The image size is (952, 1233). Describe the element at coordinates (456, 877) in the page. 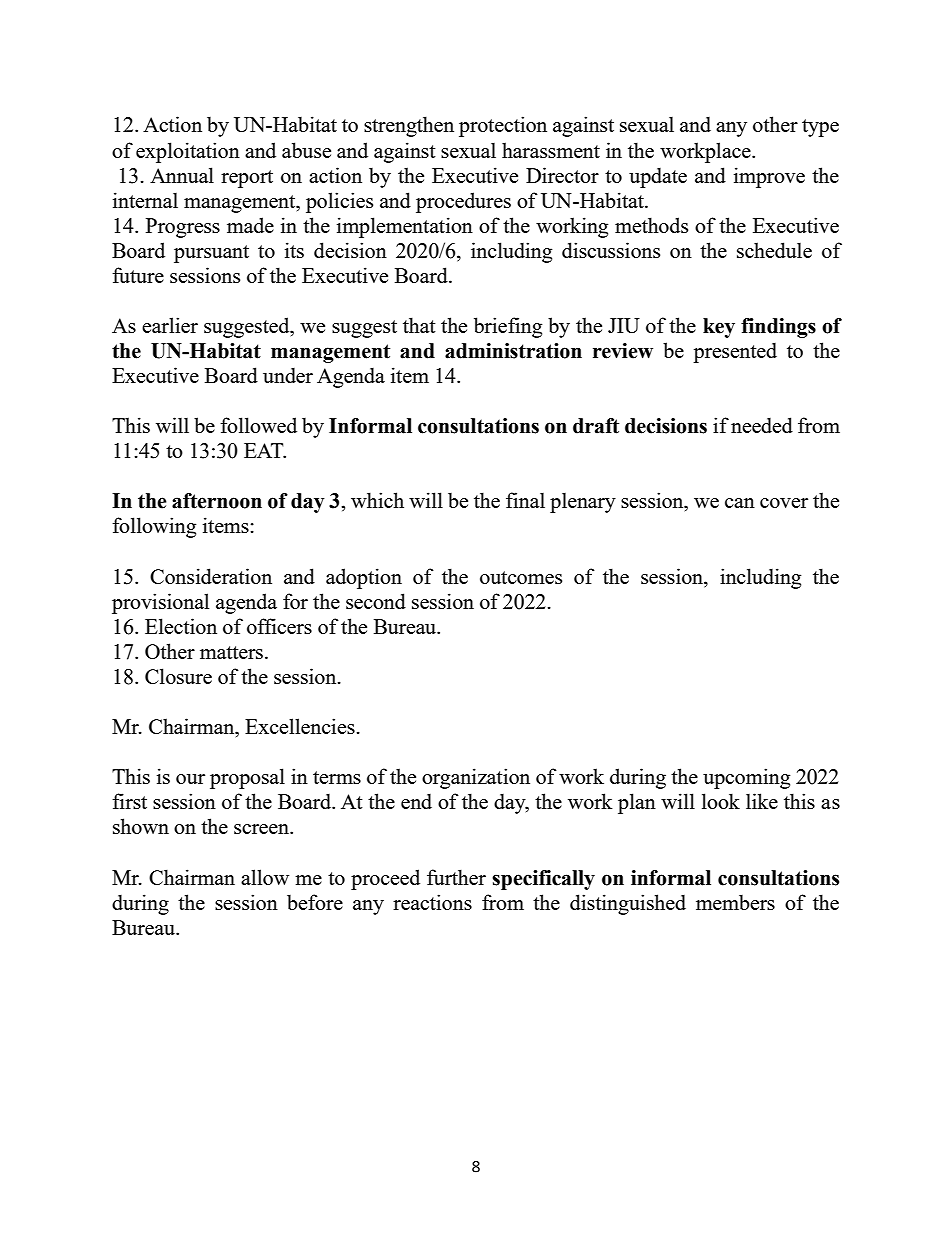

I see `further` at that location.
